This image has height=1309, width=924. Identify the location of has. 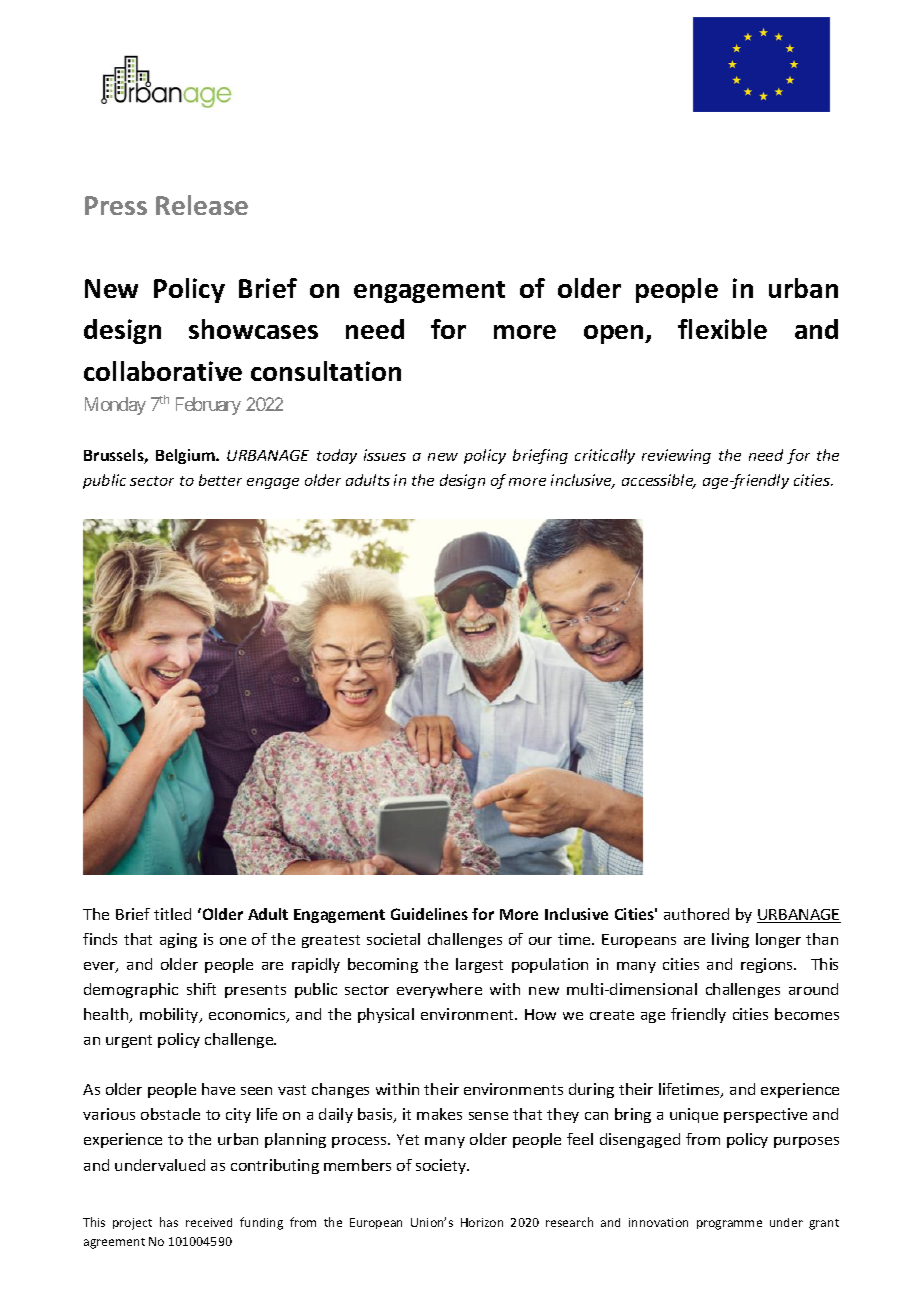
(169, 1222).
